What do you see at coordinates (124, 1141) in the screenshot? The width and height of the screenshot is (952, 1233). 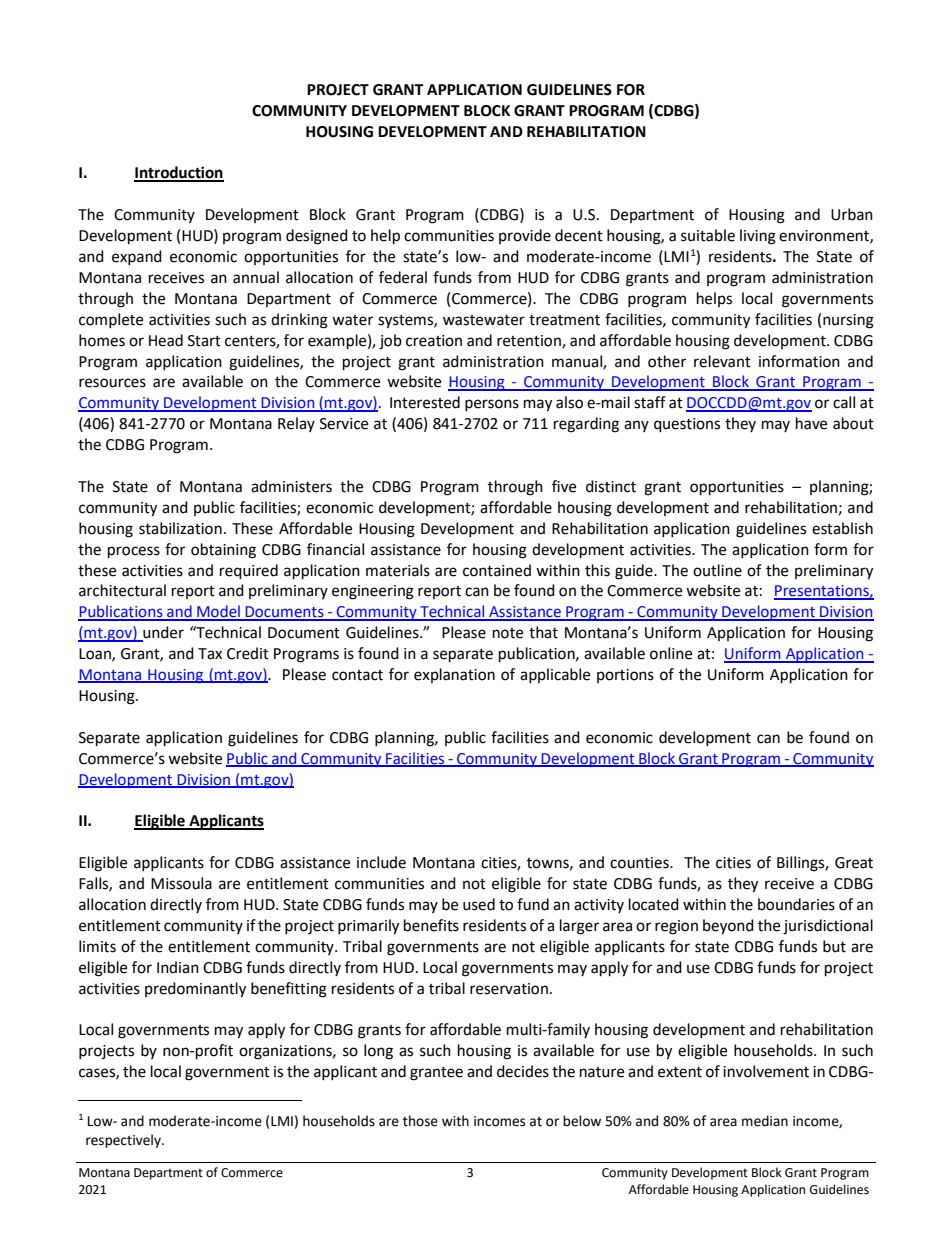 I see `respectively` at bounding box center [124, 1141].
